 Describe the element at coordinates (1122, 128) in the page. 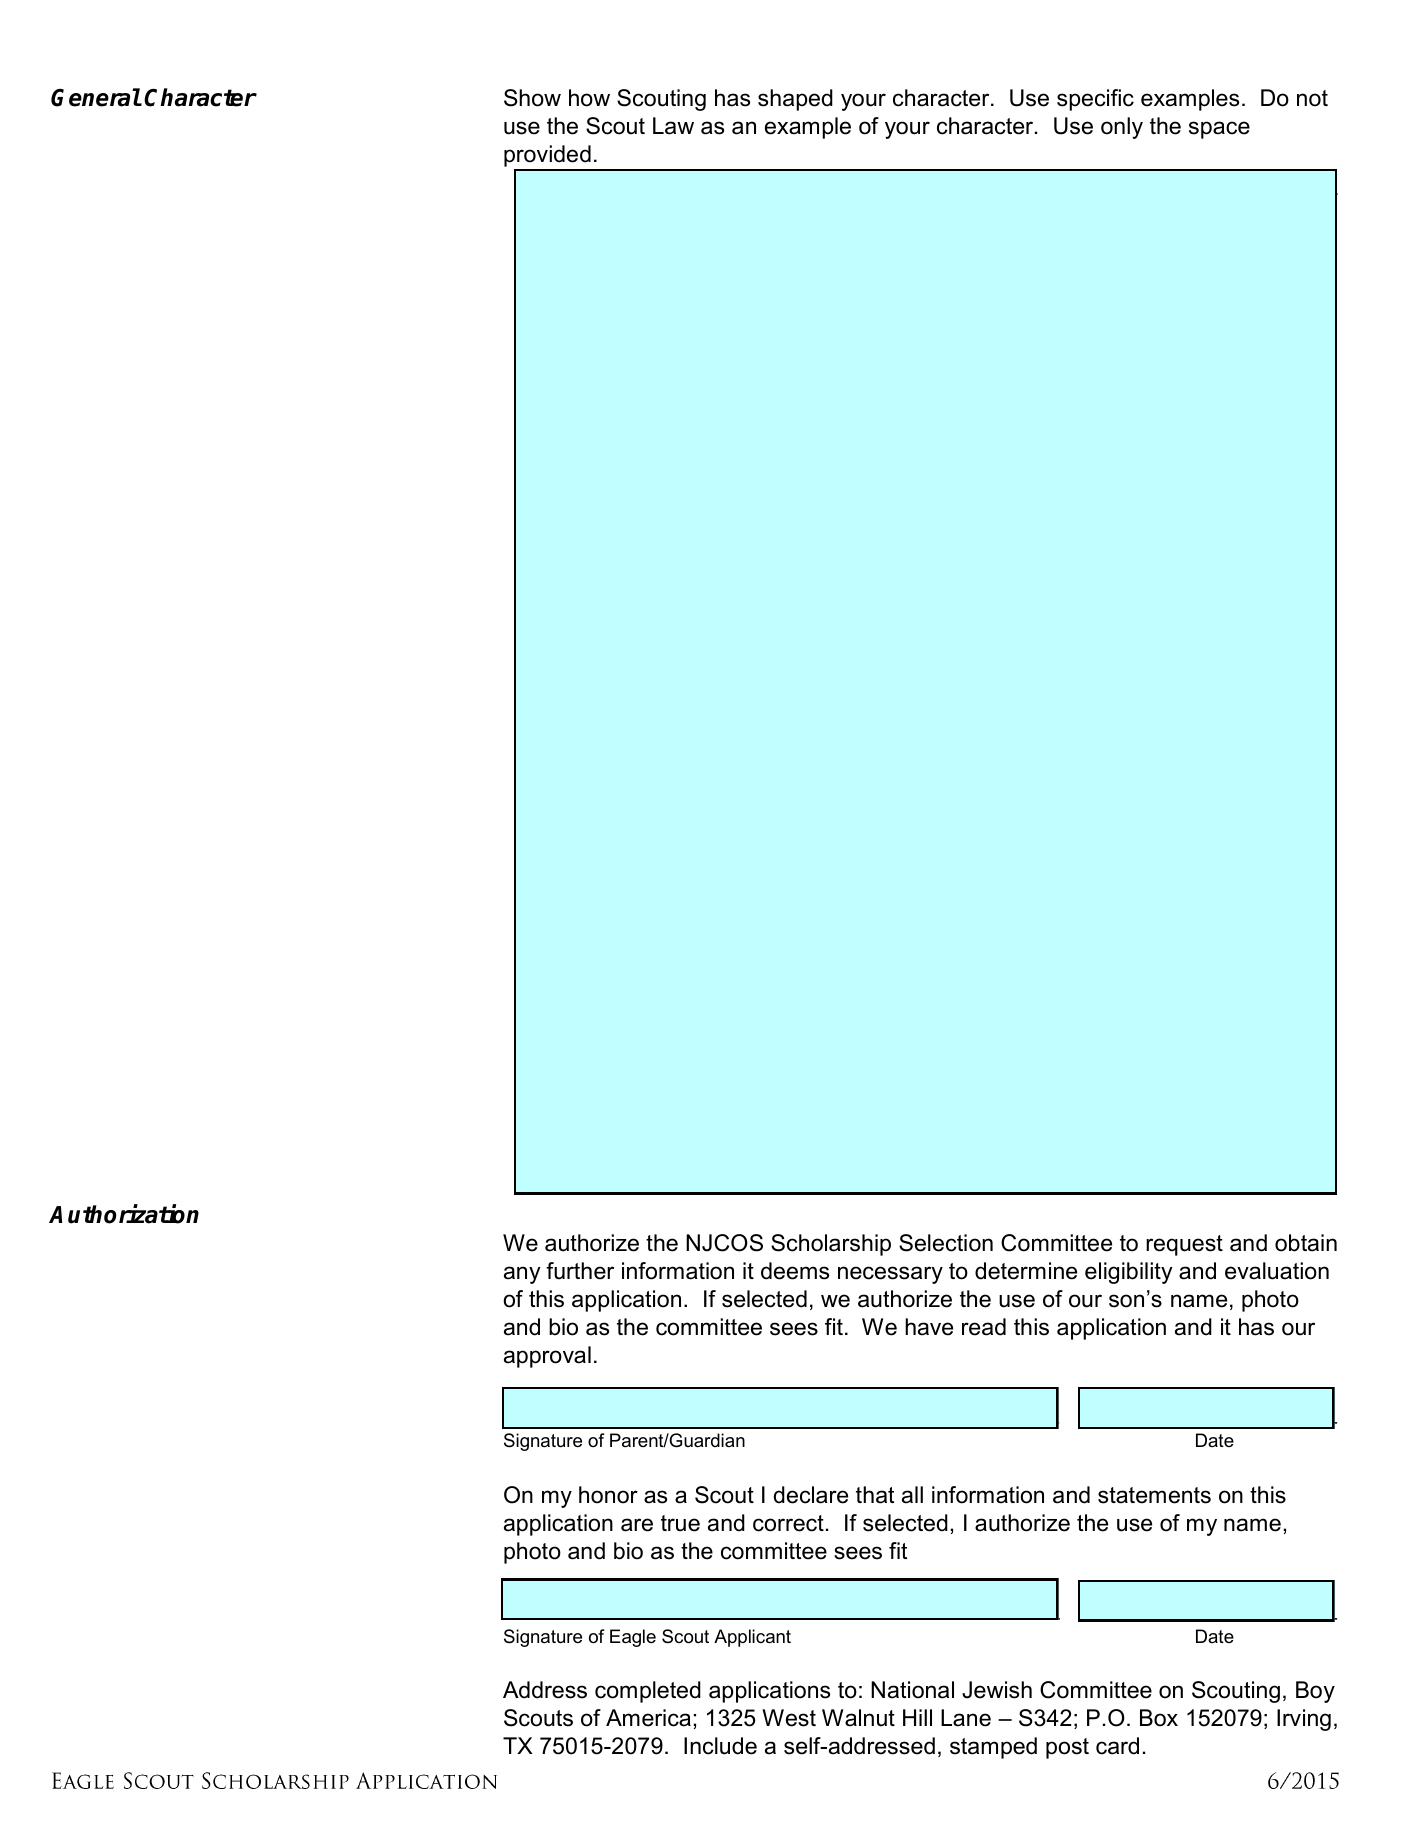

I see `only` at that location.
